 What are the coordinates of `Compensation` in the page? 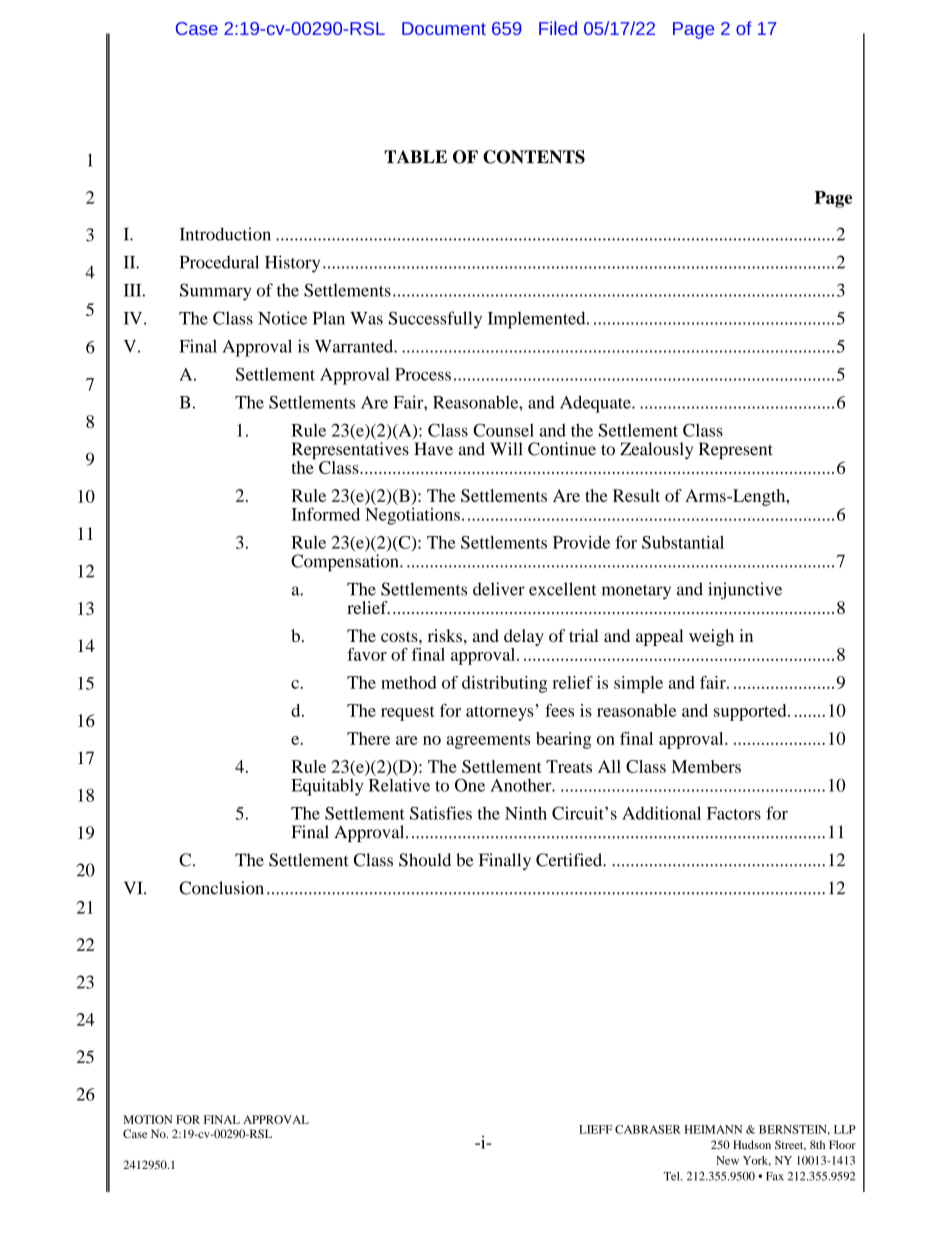 It's located at (346, 563).
